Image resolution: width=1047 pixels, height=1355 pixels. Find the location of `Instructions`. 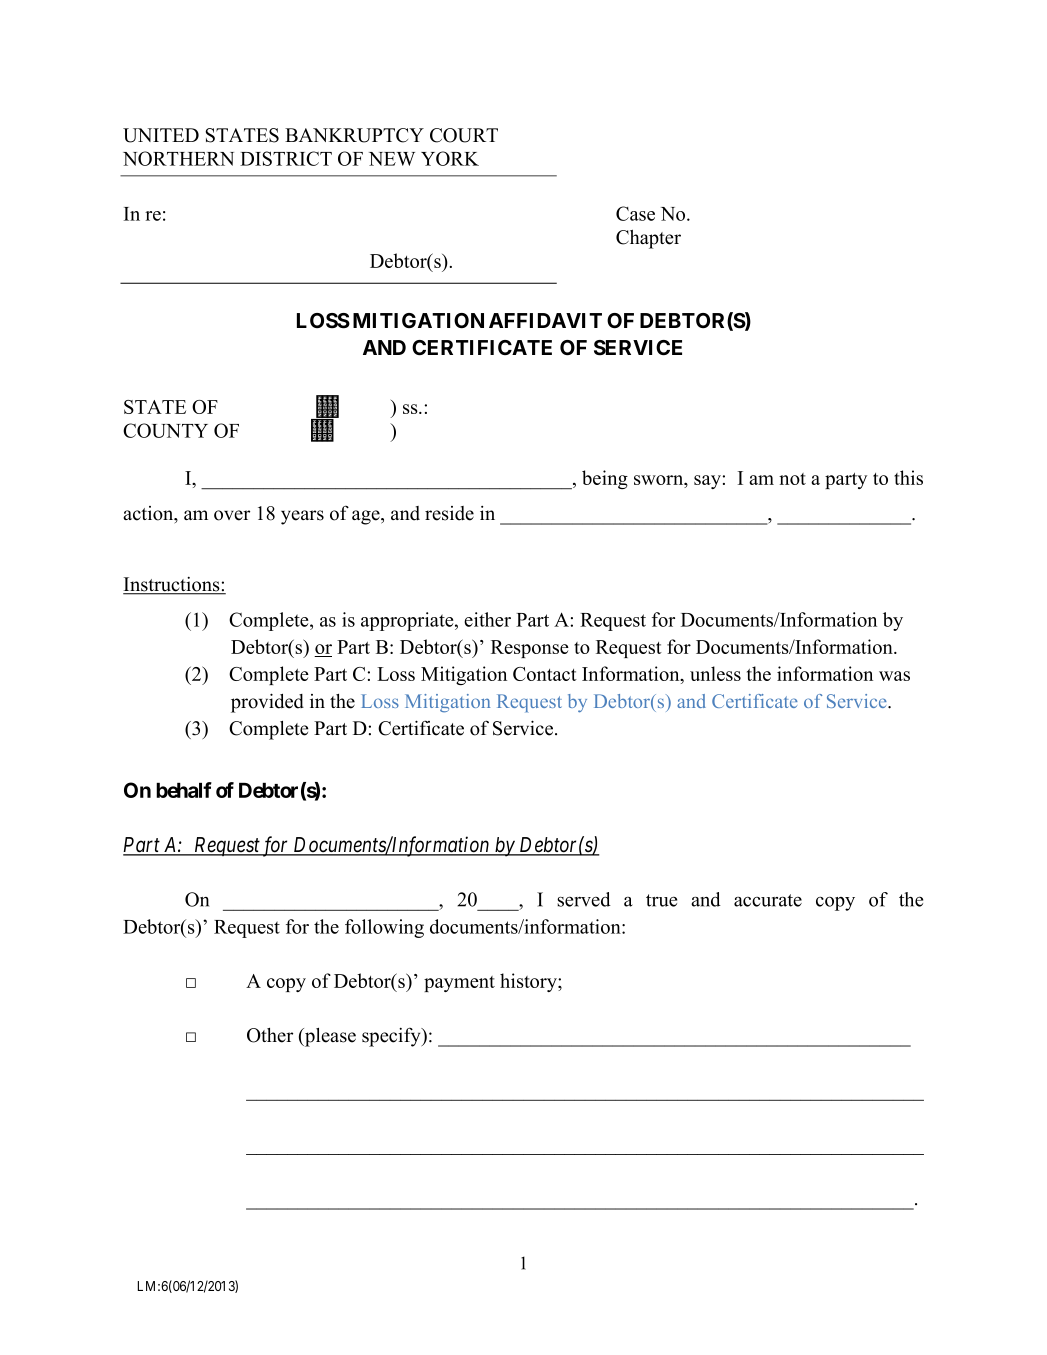

Instructions is located at coordinates (172, 585).
